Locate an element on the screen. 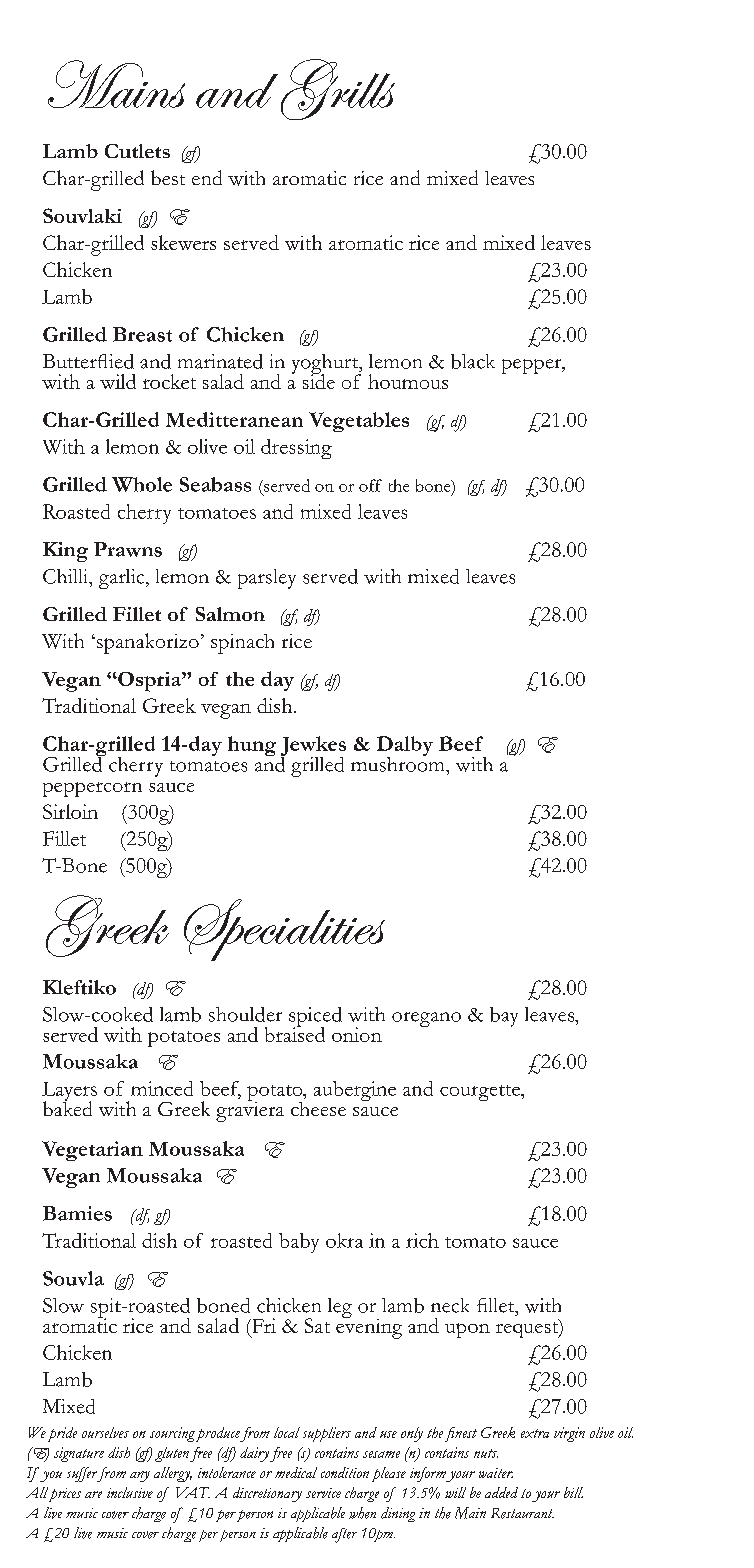 This screenshot has height=1568, width=754. added is located at coordinates (501, 1492).
